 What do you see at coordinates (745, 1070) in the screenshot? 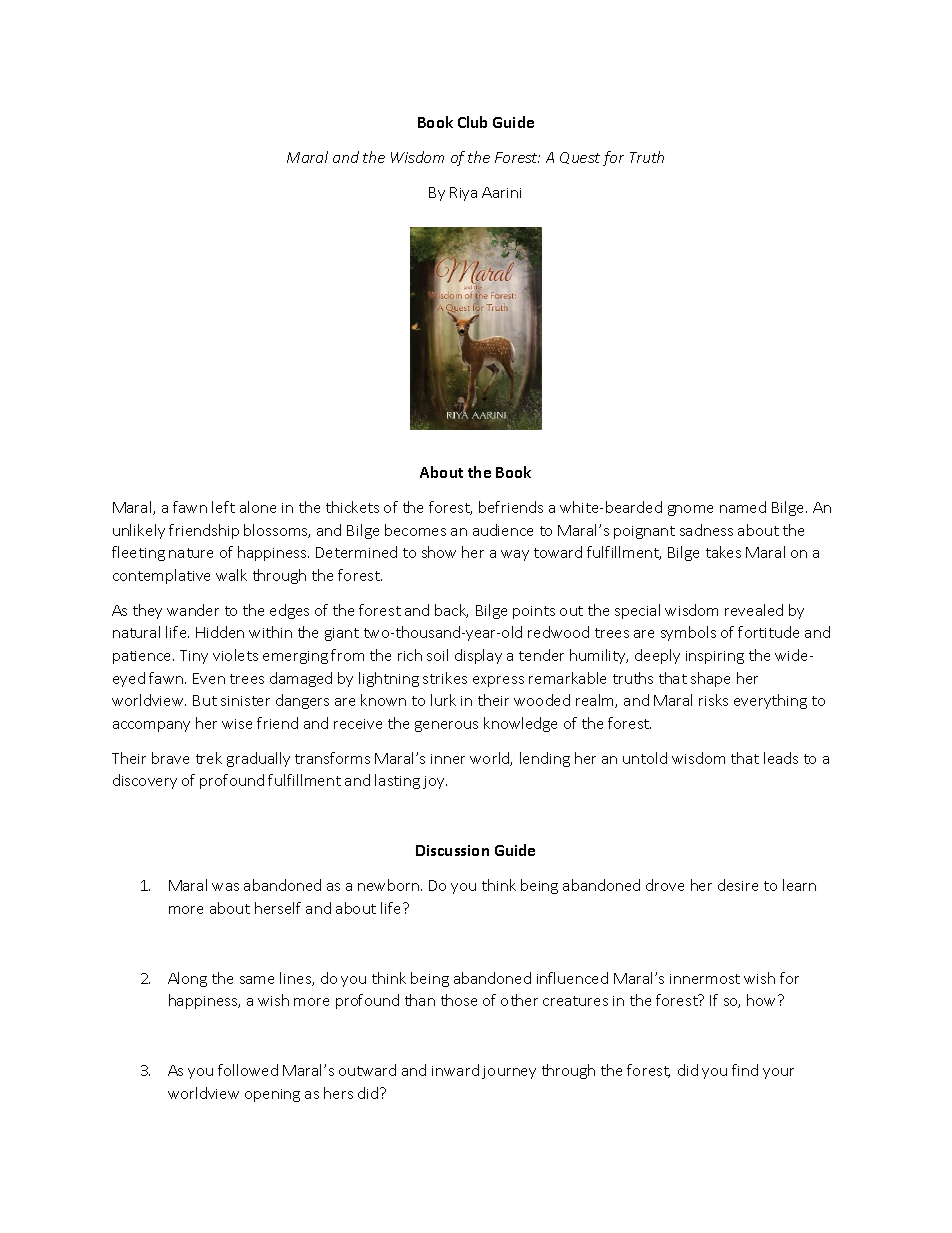
I see `find` at bounding box center [745, 1070].
